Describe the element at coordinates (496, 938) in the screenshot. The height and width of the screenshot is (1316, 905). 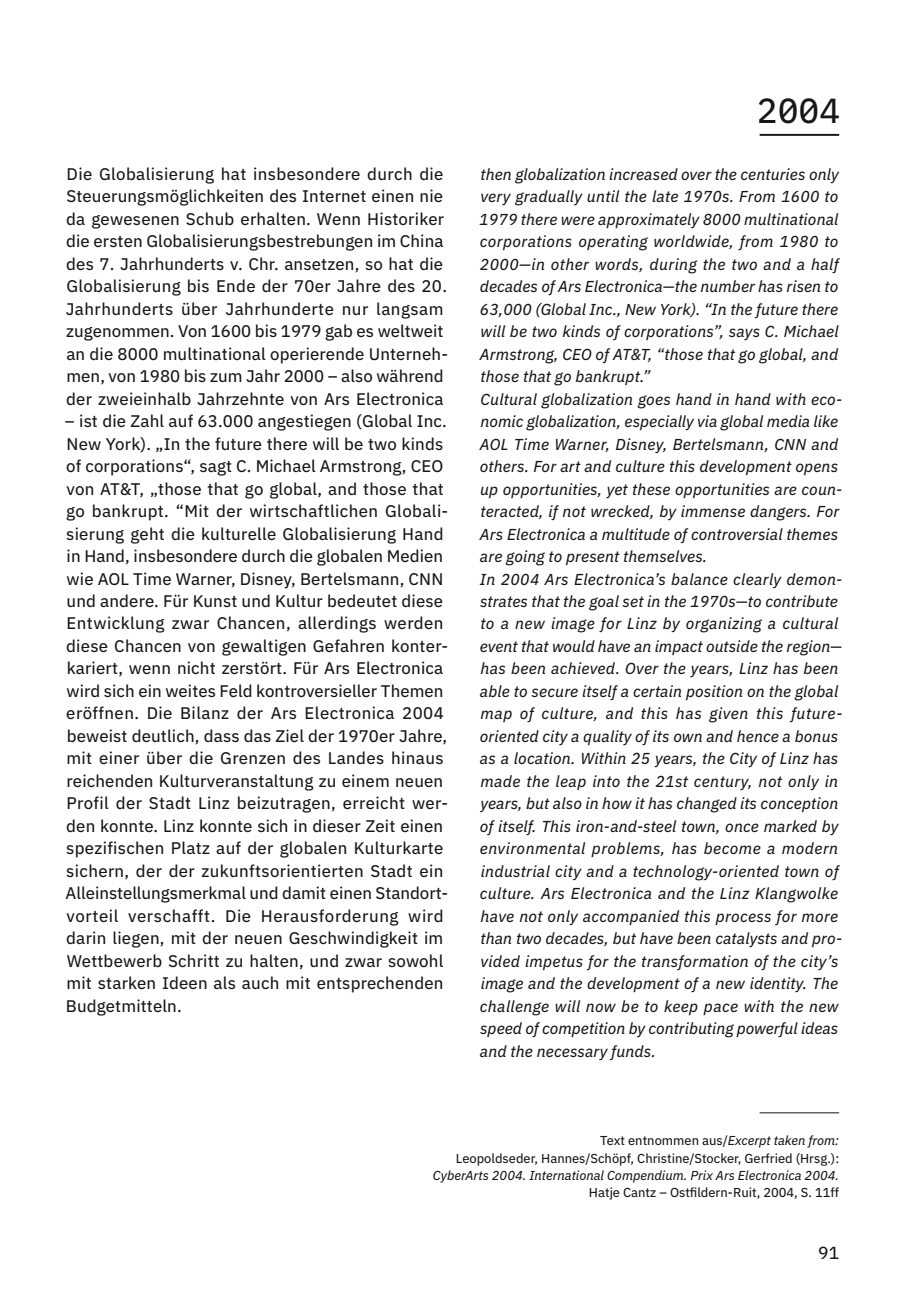
I see `than` at that location.
